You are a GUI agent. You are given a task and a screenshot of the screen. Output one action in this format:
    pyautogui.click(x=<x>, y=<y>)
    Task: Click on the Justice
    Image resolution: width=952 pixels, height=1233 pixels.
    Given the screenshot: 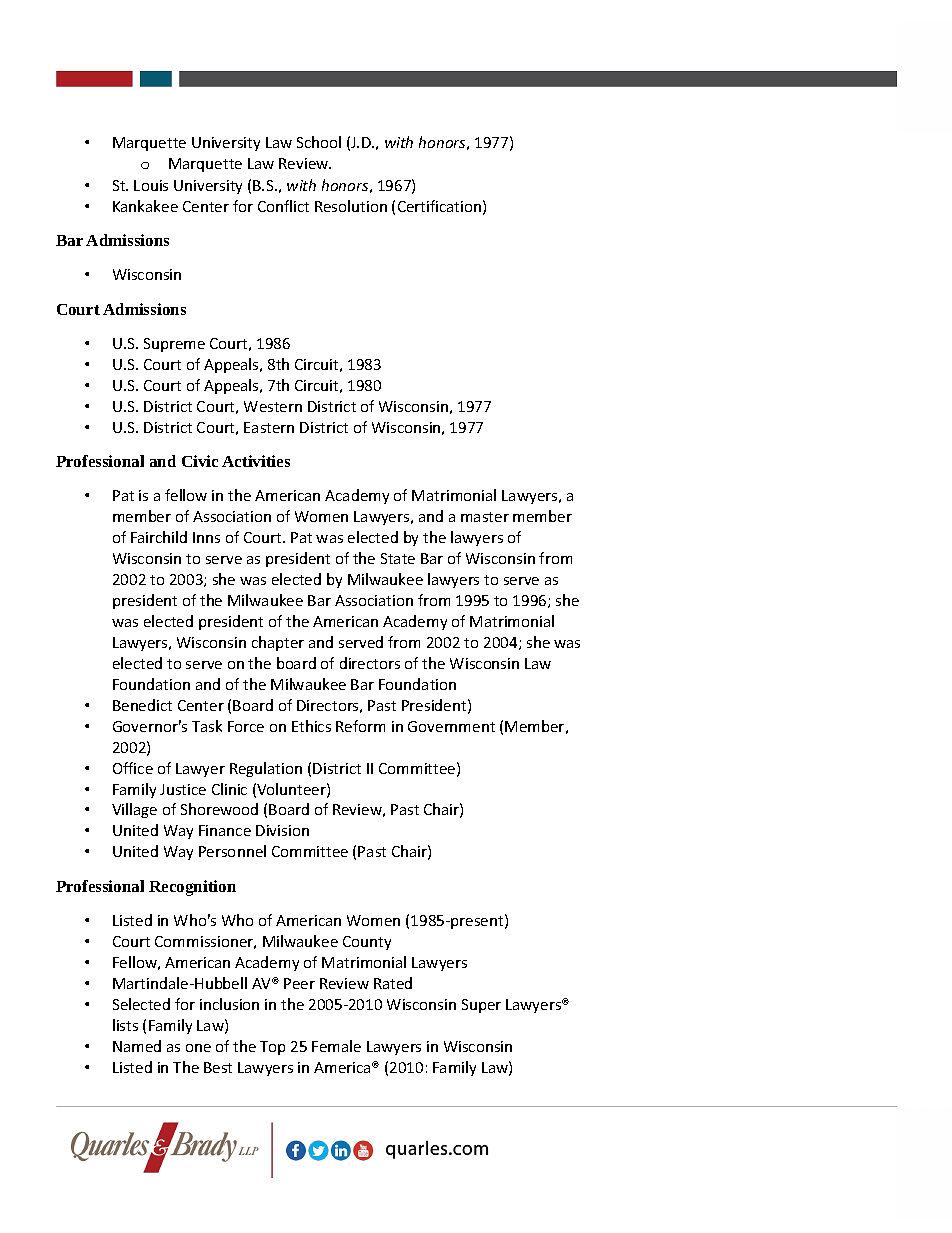 What is the action you would take?
    pyautogui.click(x=183, y=789)
